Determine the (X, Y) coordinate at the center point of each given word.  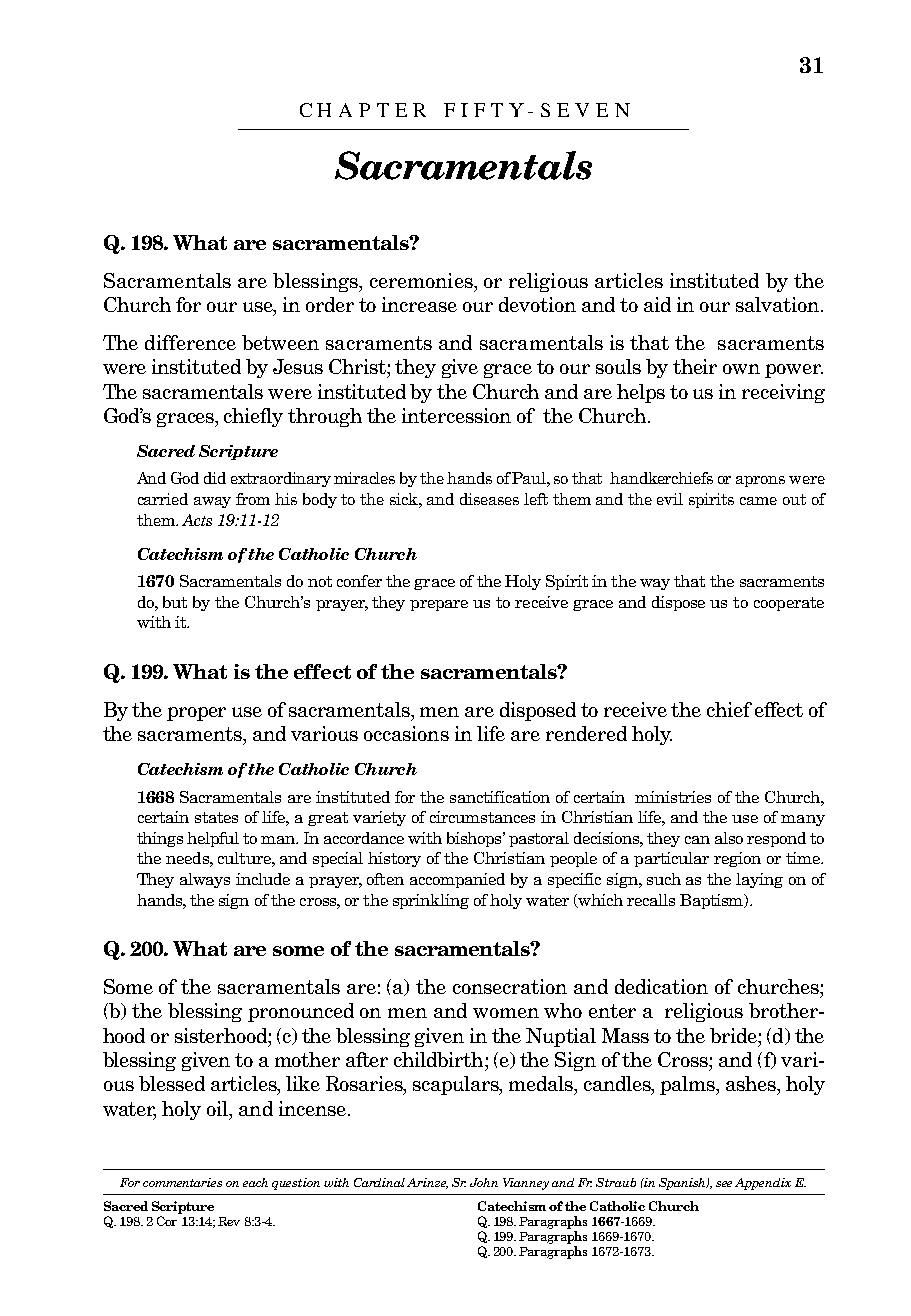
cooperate (789, 604)
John (484, 1182)
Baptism (713, 901)
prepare (439, 605)
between (280, 342)
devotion (537, 304)
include (263, 879)
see (724, 1184)
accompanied (457, 880)
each (255, 1182)
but (175, 602)
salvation (779, 304)
